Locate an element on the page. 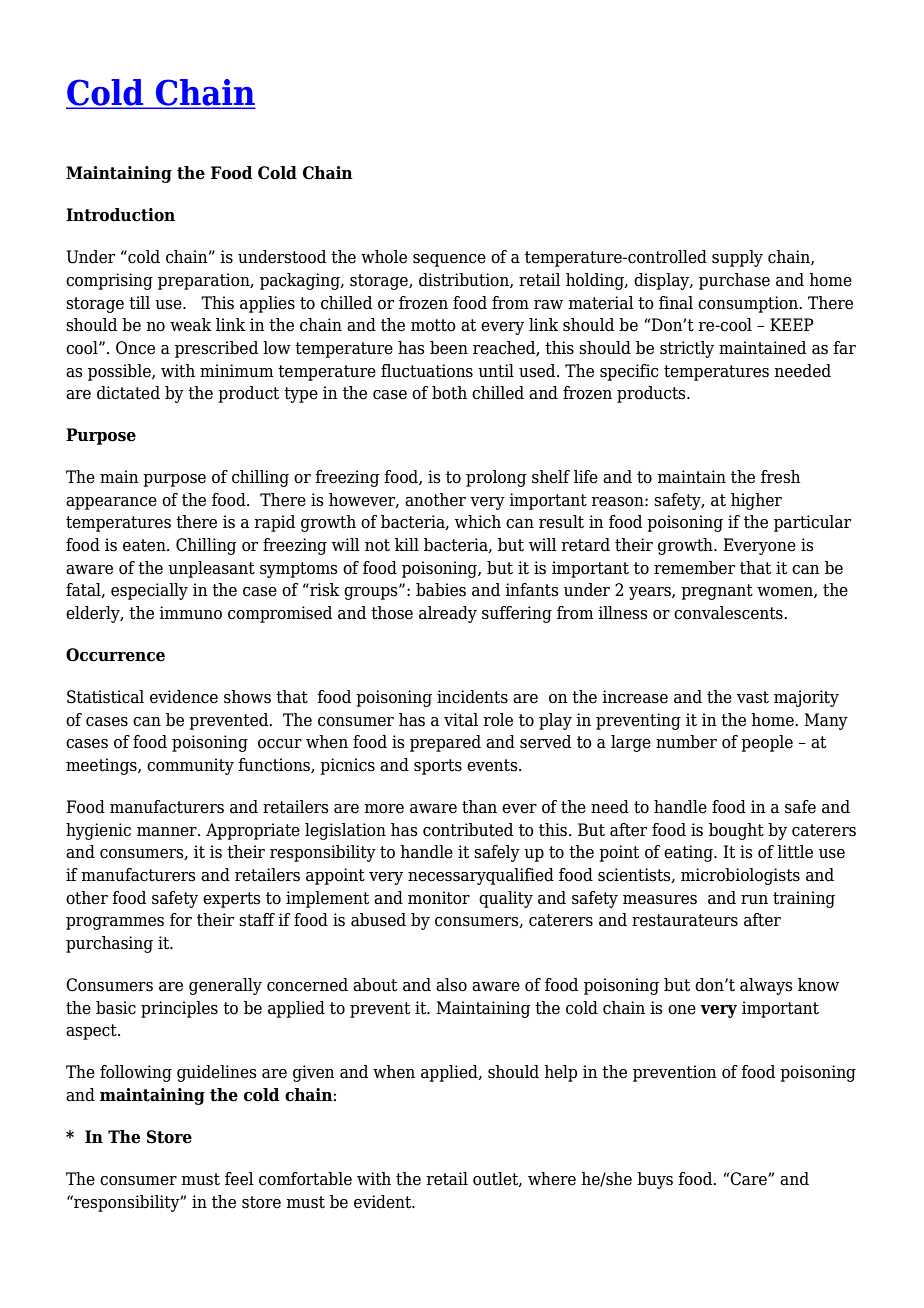 This image has height=1308, width=924. microbiologists is located at coordinates (740, 876).
